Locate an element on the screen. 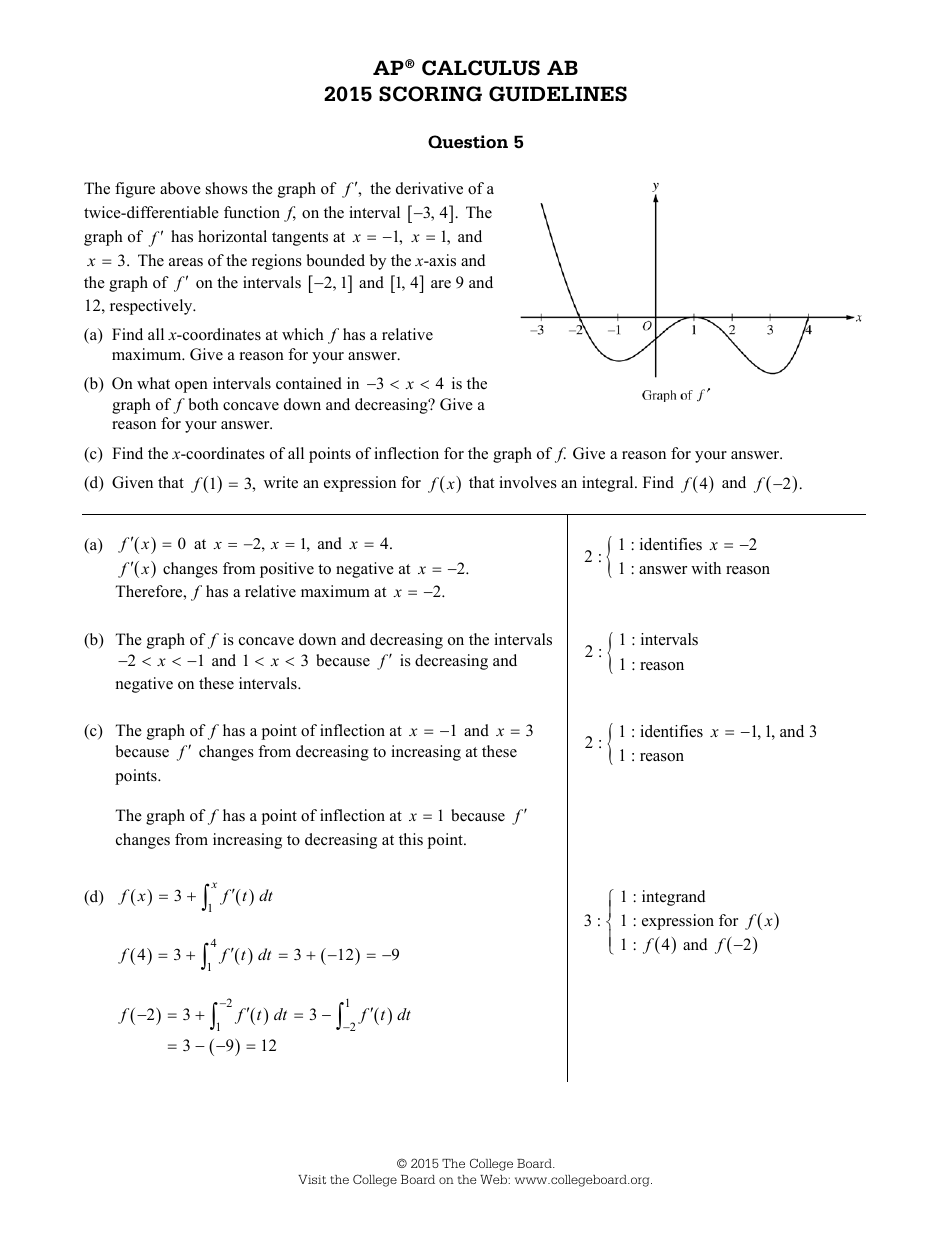 The width and height of the screenshot is (952, 1233). integral is located at coordinates (609, 484).
